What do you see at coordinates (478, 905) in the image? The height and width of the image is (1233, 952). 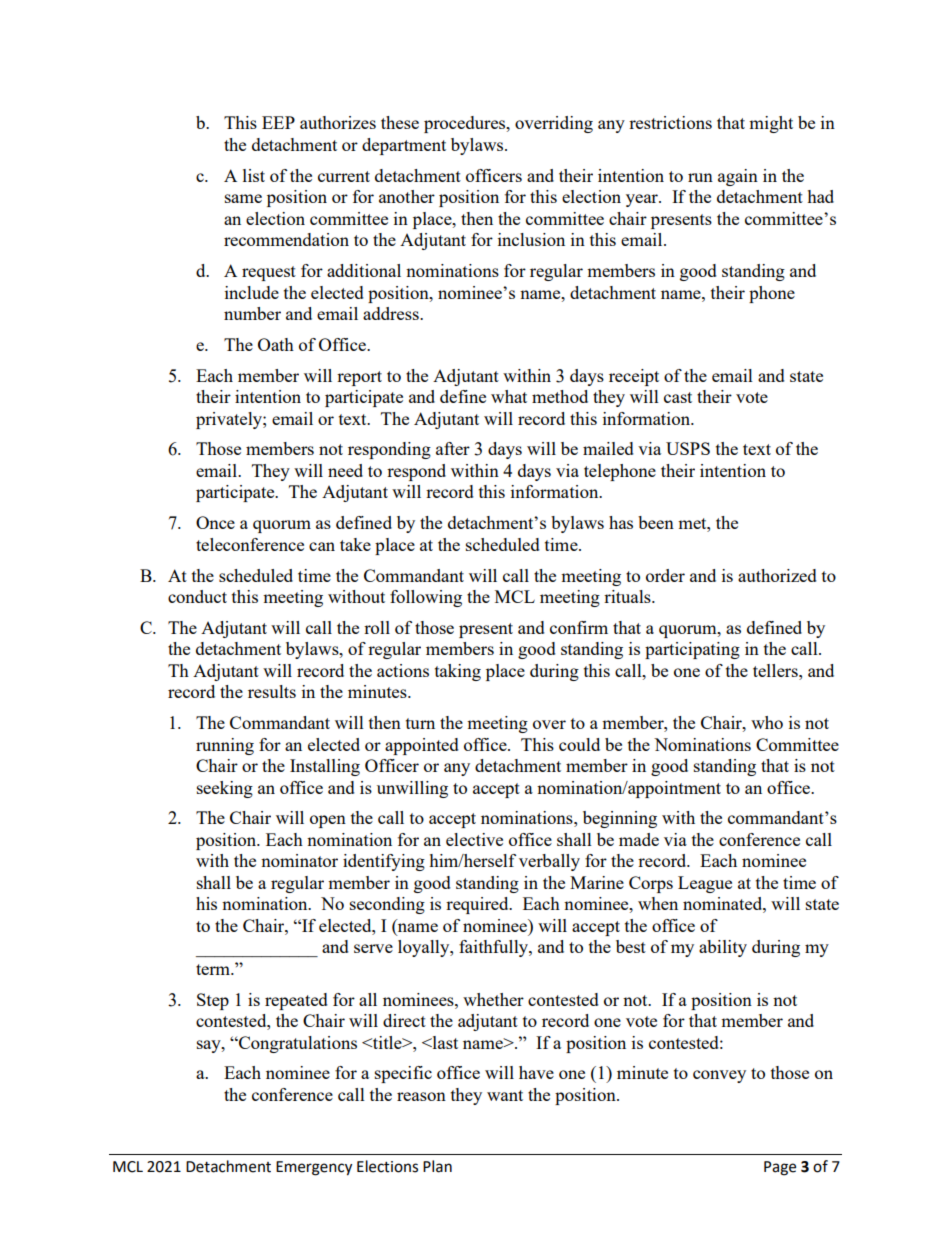 I see `required` at bounding box center [478, 905].
